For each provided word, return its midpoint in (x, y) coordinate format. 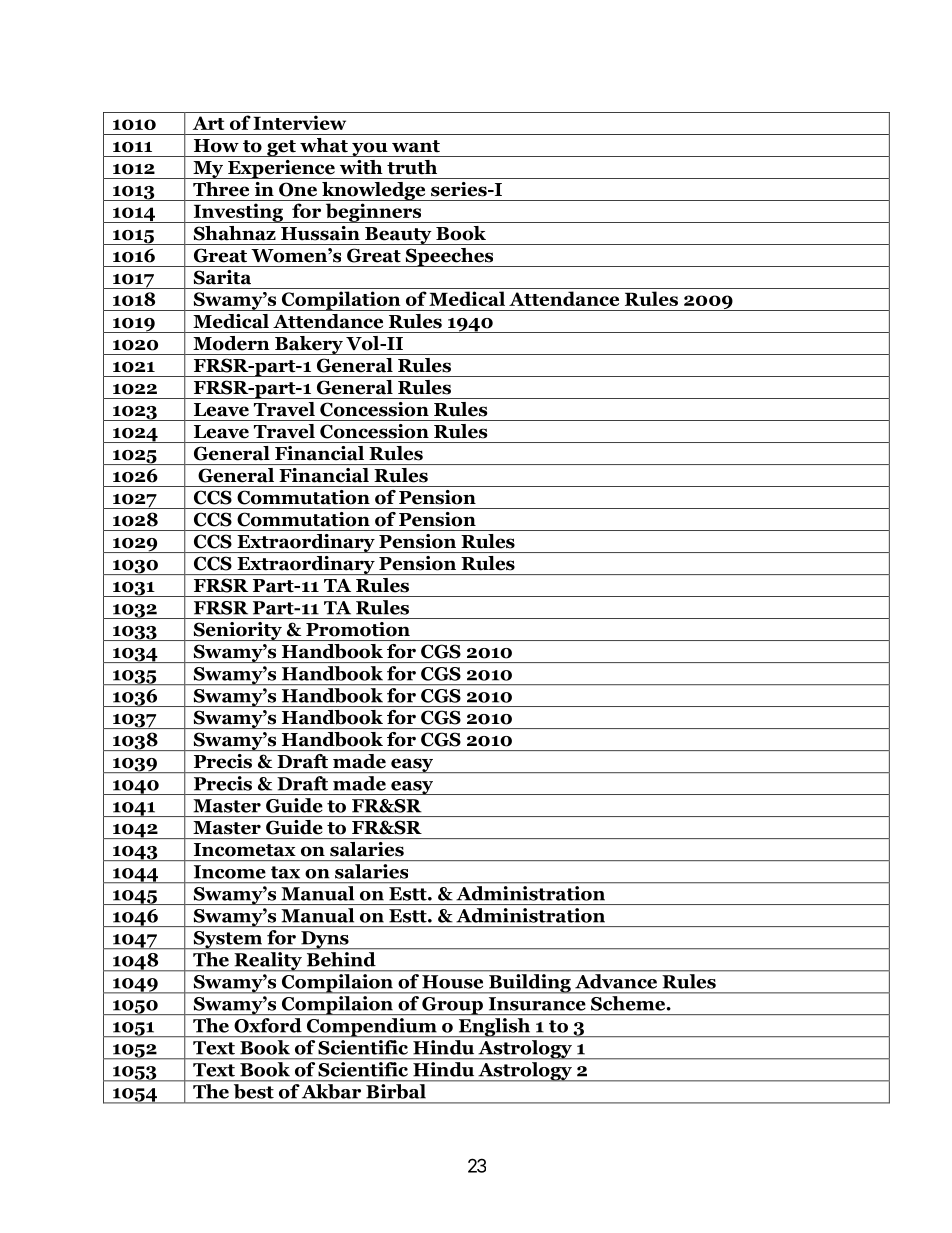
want (416, 146)
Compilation (341, 301)
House (452, 982)
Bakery (309, 345)
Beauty (398, 236)
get (281, 148)
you (370, 149)
